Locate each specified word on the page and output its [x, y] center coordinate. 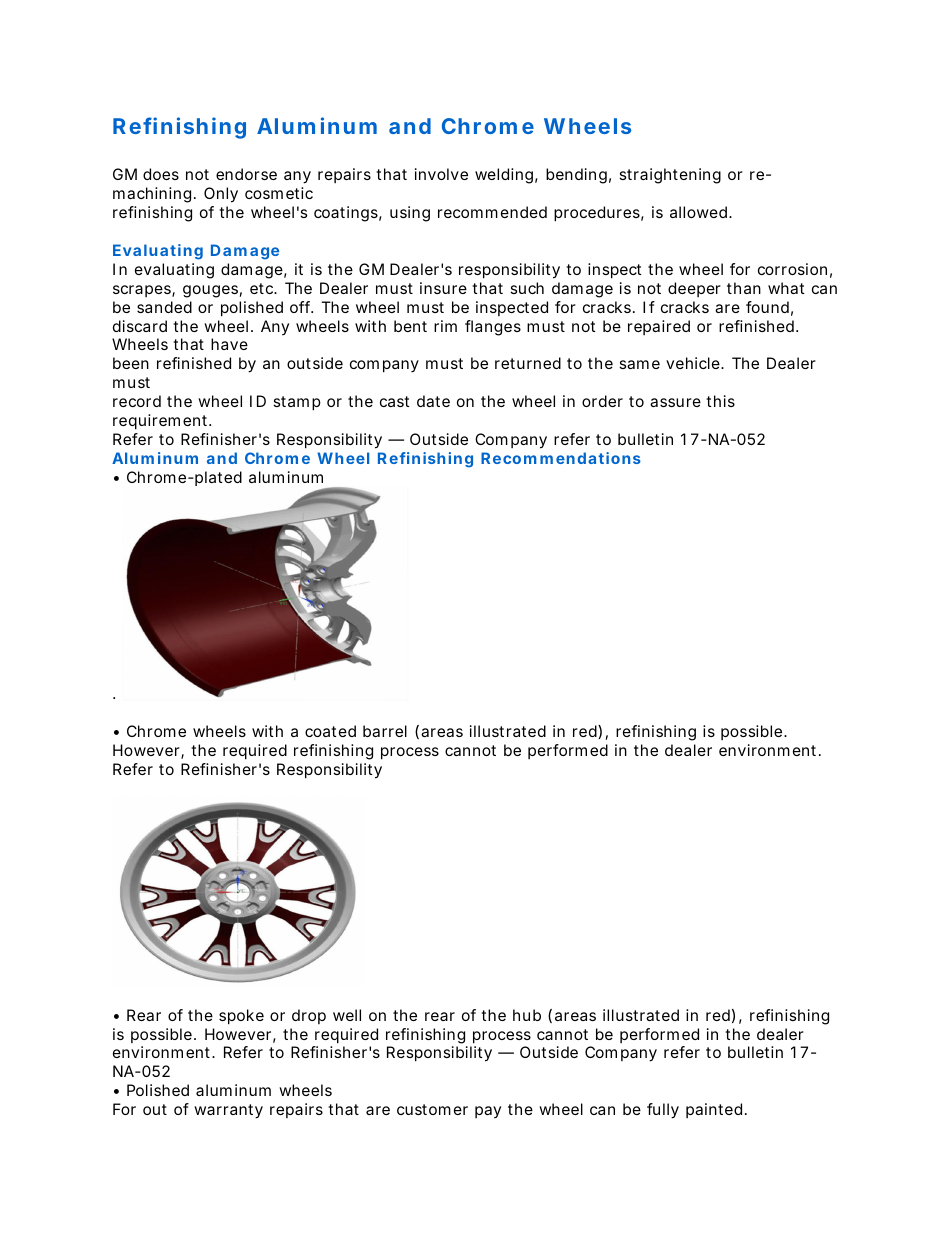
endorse [246, 174]
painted [714, 1110]
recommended [492, 212]
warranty [228, 1111]
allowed [700, 212]
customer [432, 1109]
